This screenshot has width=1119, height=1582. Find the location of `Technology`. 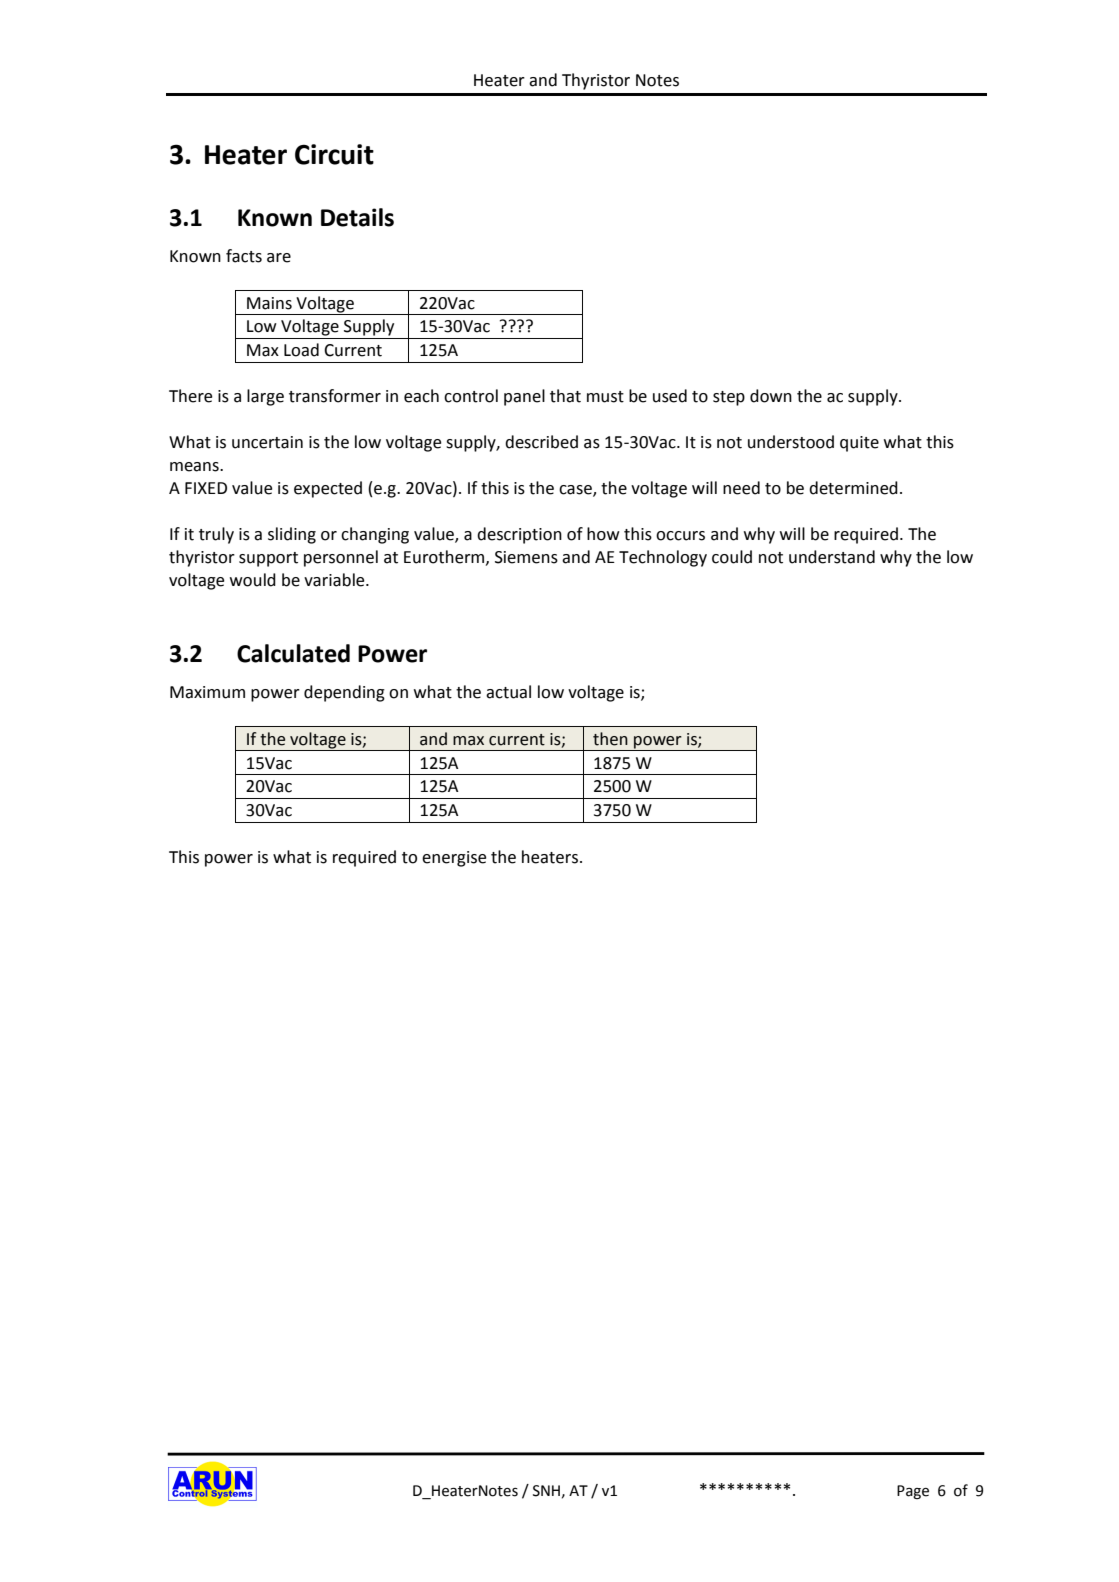

Technology is located at coordinates (663, 558).
